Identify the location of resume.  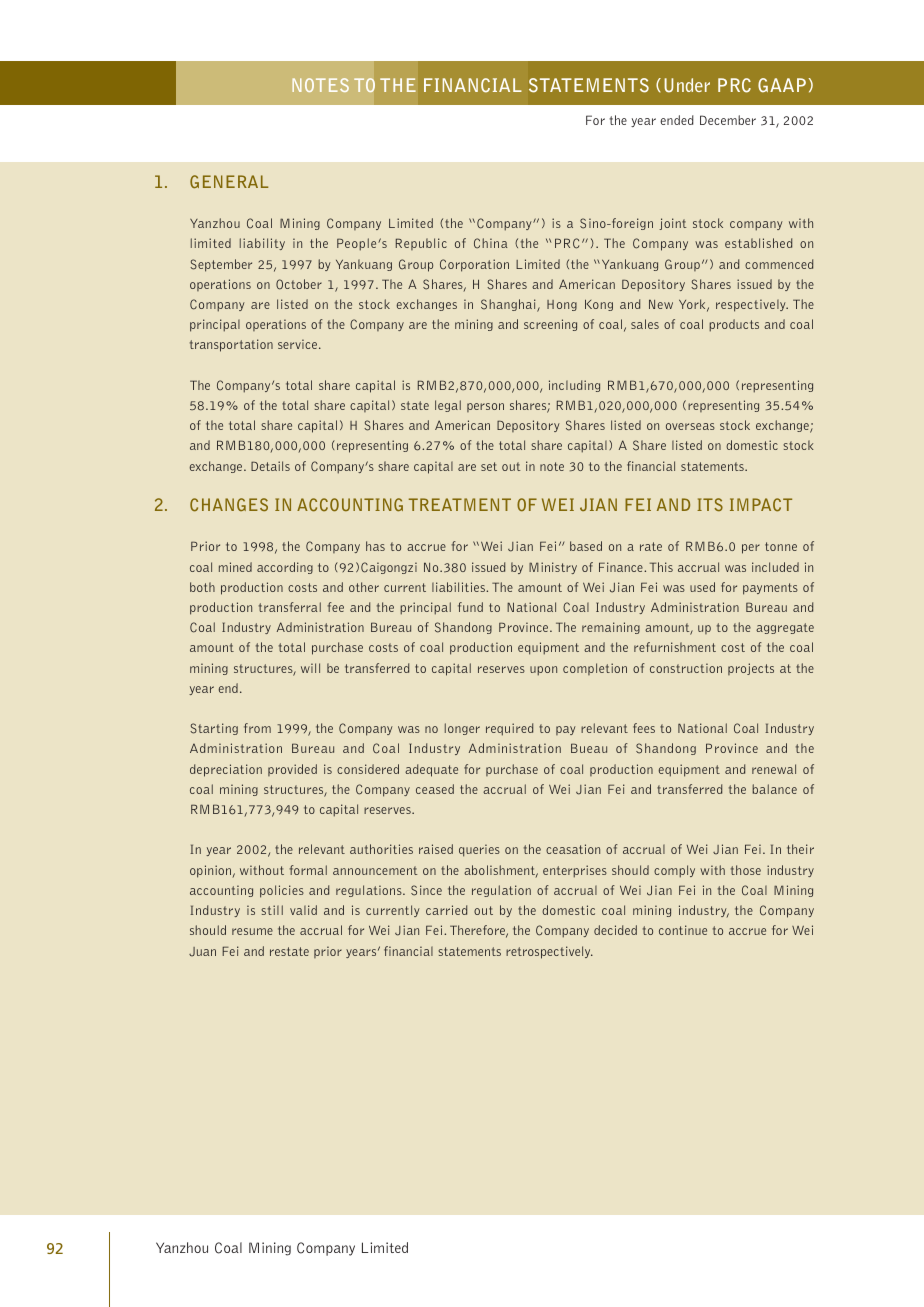
(252, 931).
